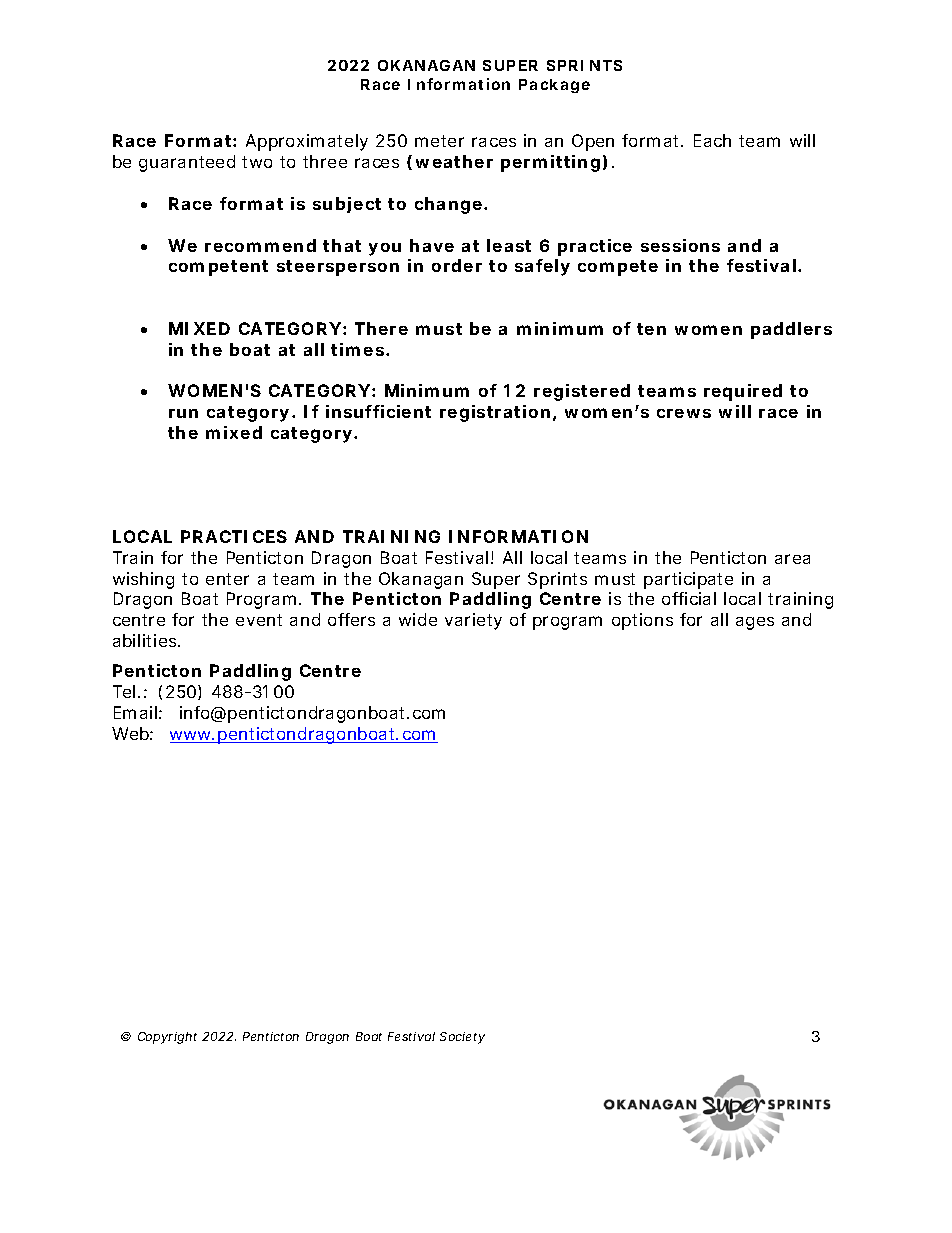  I want to click on Copyright, so click(167, 1038).
